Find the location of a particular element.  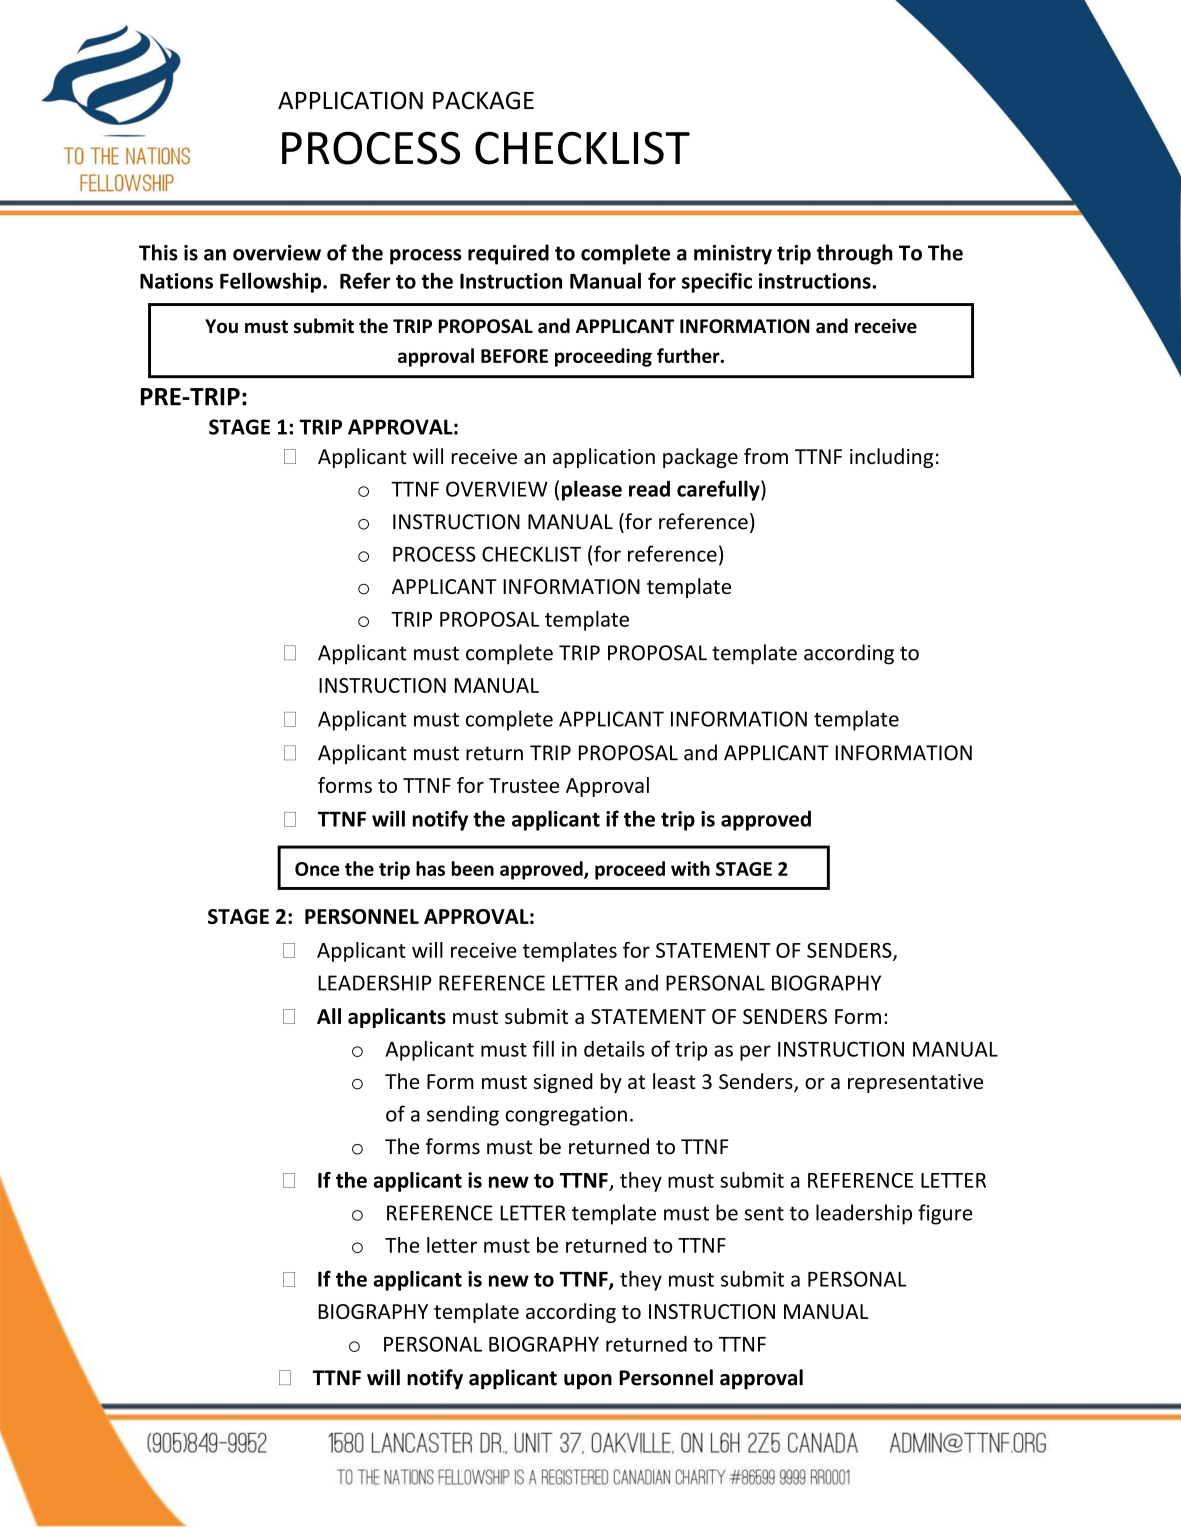

through is located at coordinates (855, 254).
